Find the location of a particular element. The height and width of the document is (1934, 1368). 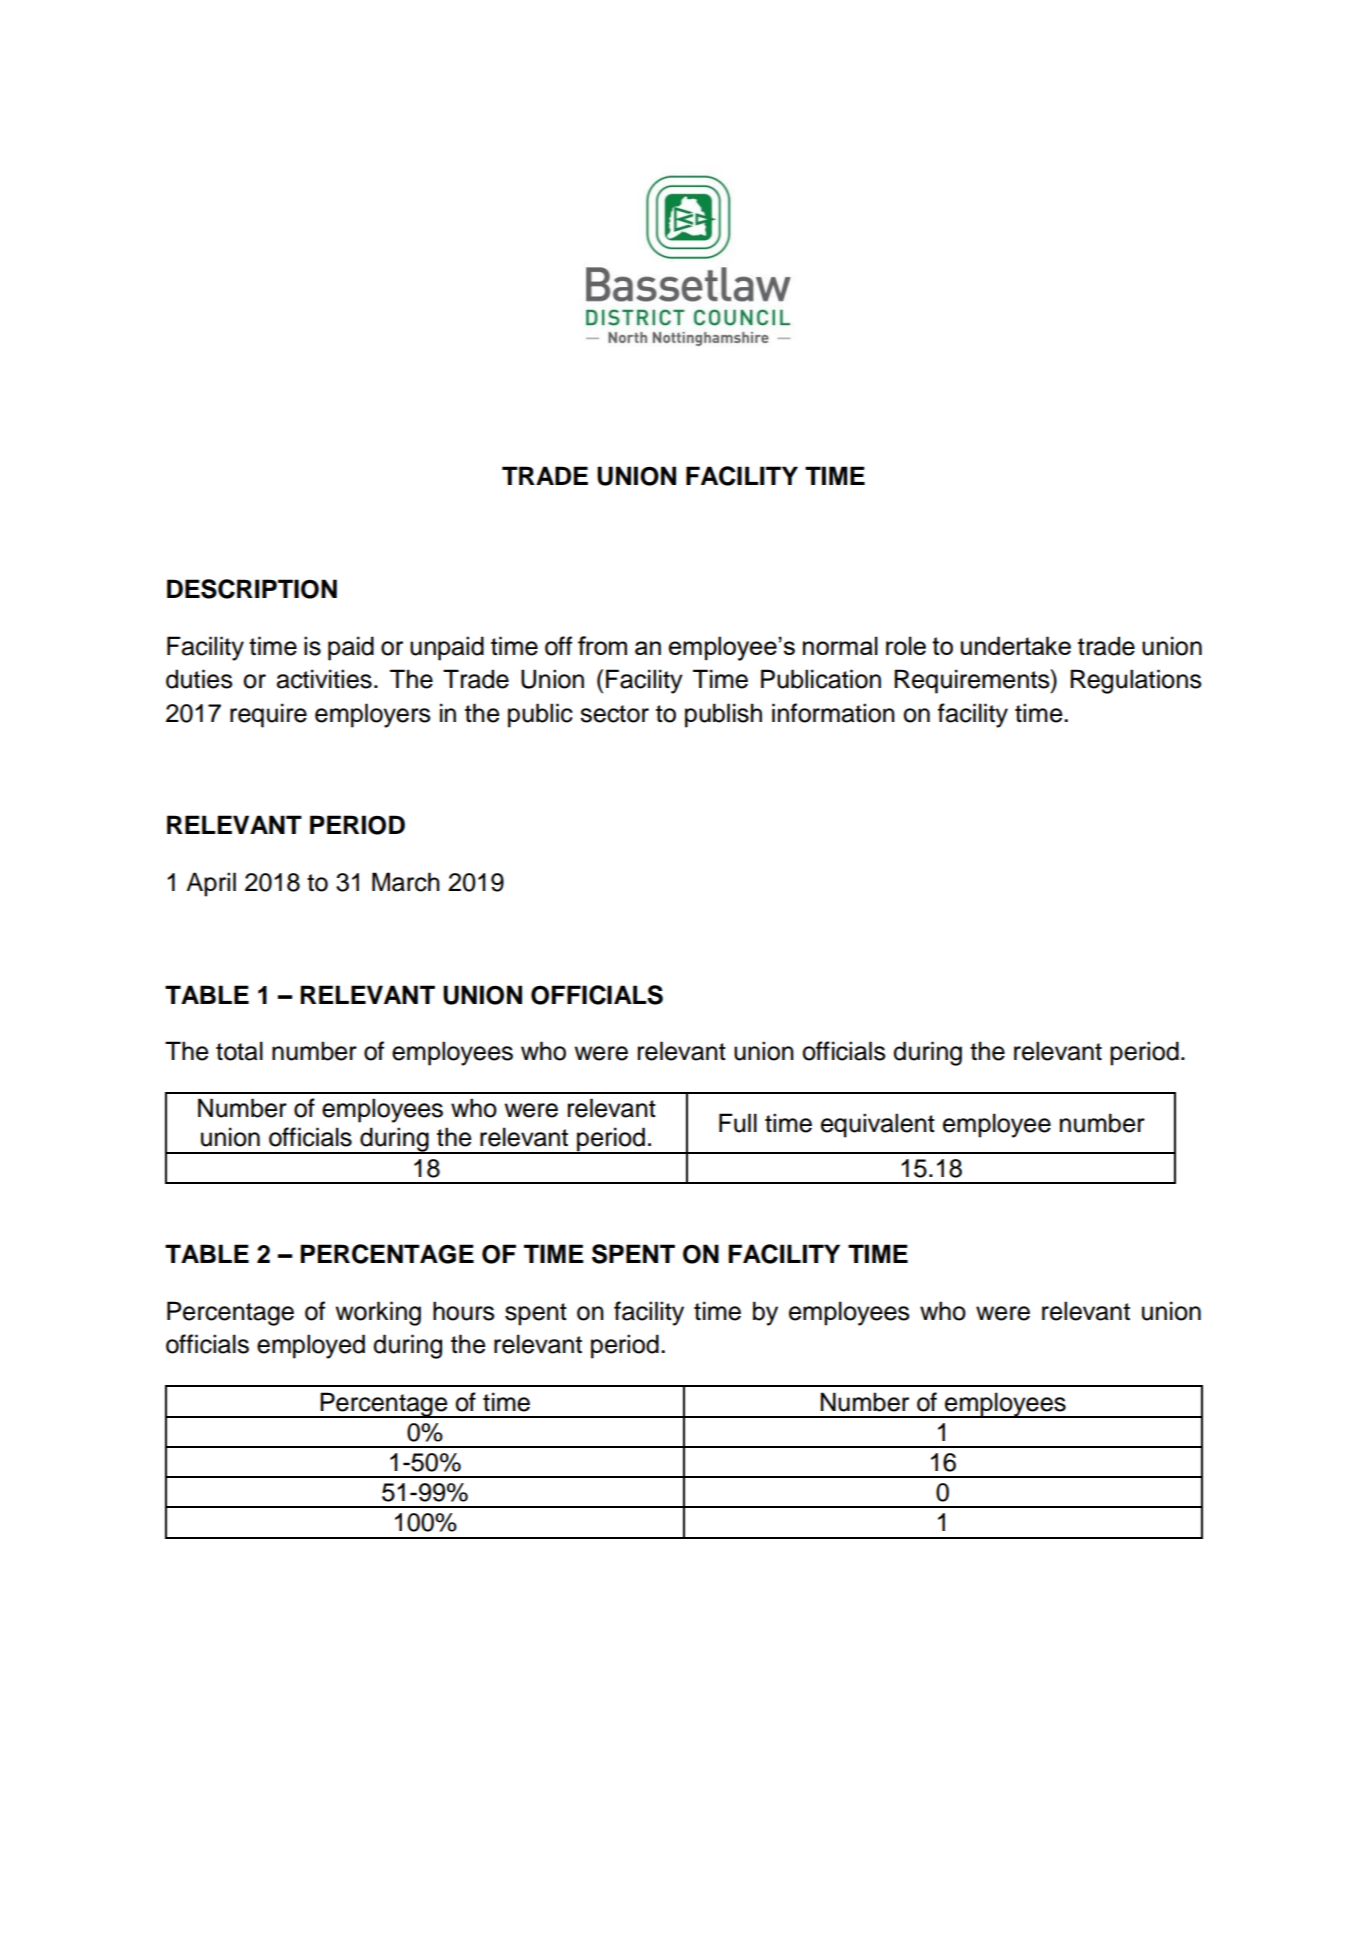

March is located at coordinates (406, 882).
